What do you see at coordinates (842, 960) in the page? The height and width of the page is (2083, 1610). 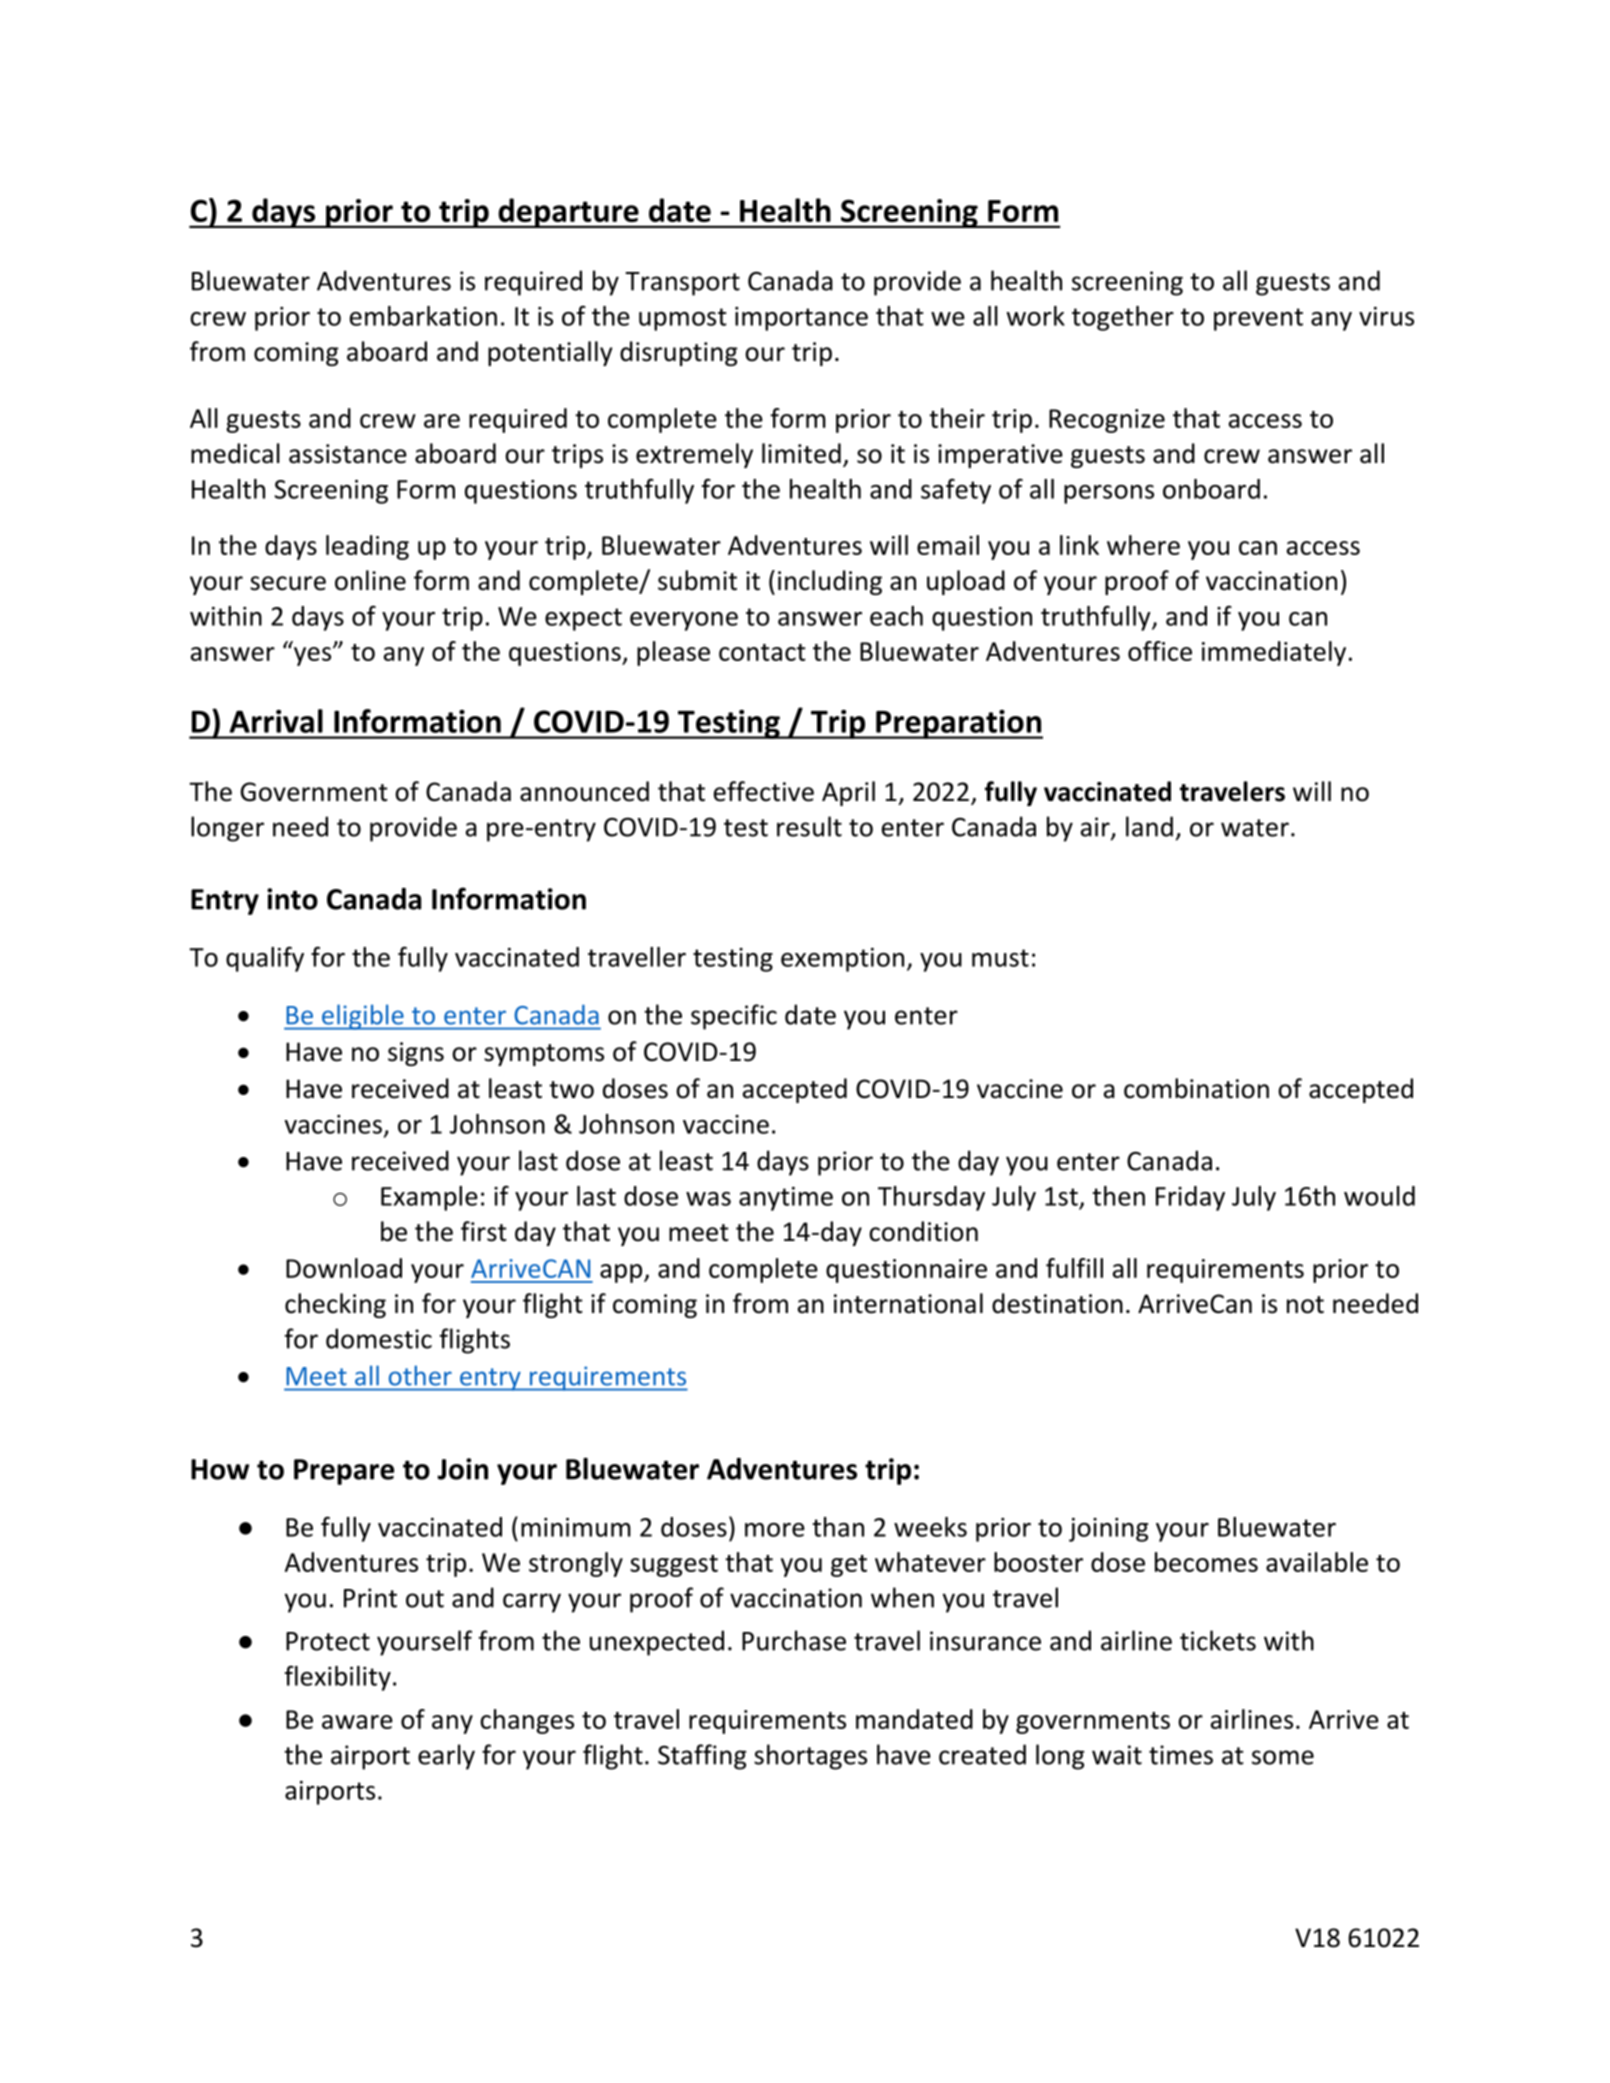 I see `exemption` at bounding box center [842, 960].
